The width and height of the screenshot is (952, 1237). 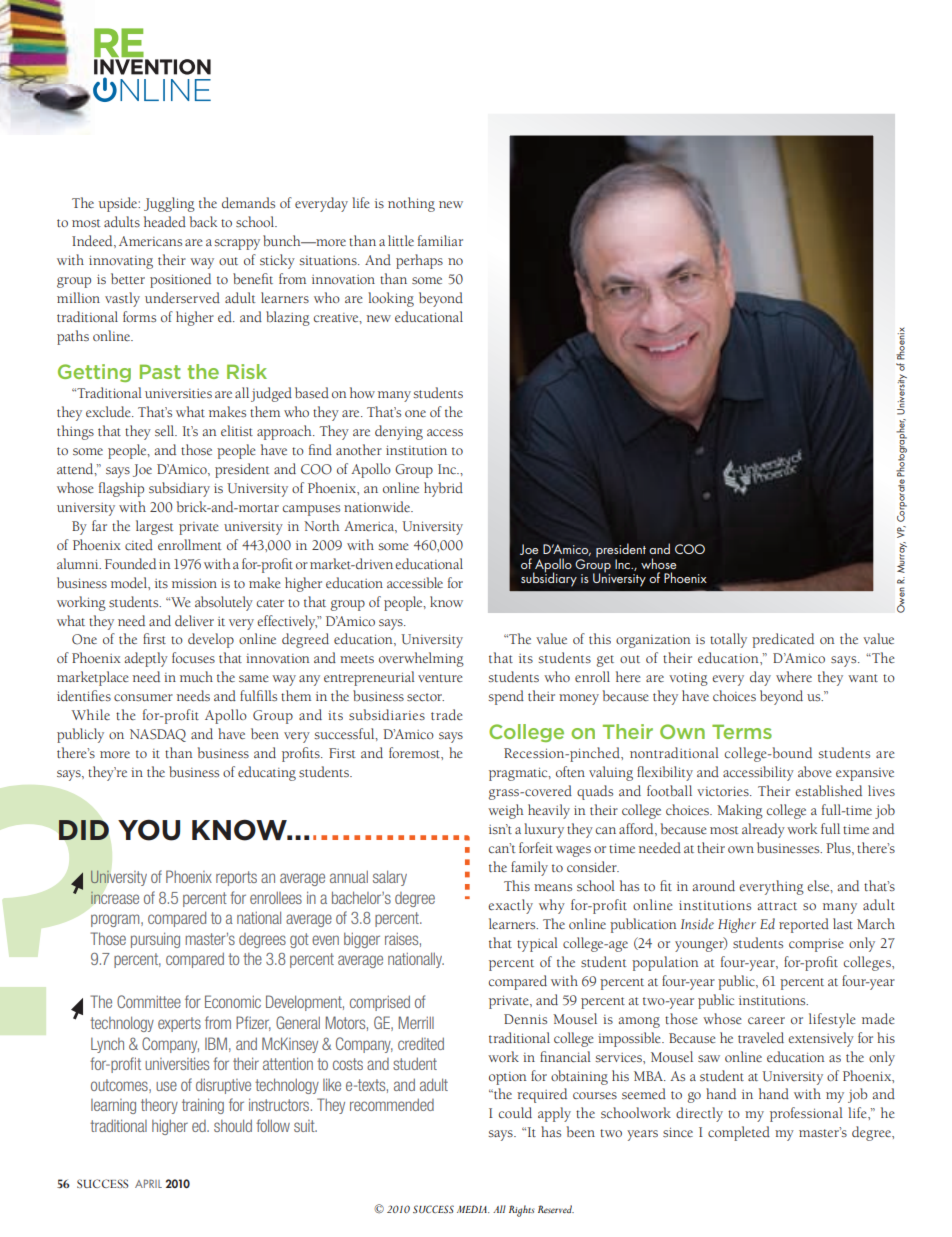 What do you see at coordinates (149, 1001) in the screenshot?
I see `Committee` at bounding box center [149, 1001].
